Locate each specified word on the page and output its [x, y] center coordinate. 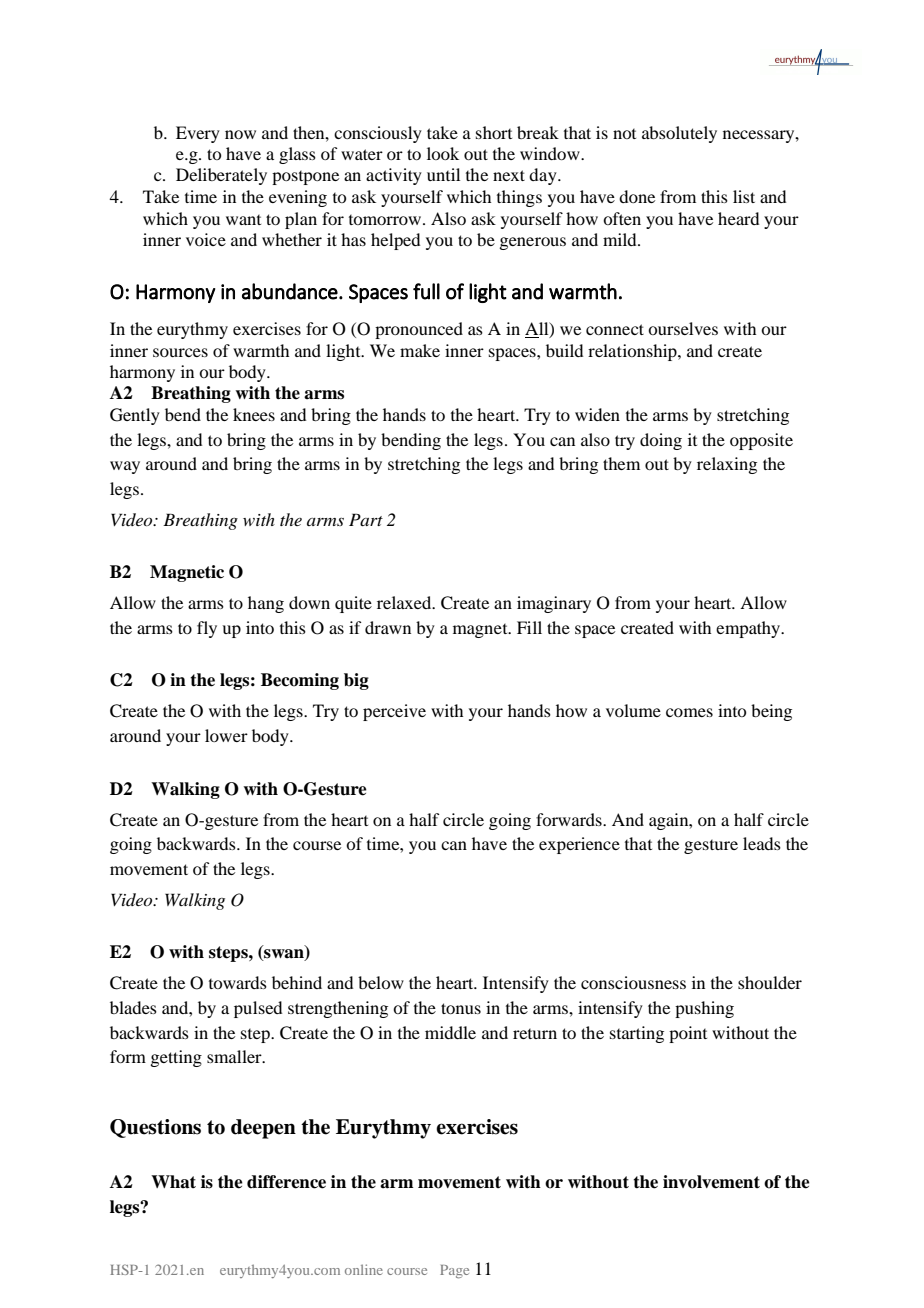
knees [254, 414]
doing [661, 441]
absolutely [679, 134]
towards [238, 982]
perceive [394, 712]
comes [689, 712]
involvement [711, 1182]
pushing [704, 1009]
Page [454, 1272]
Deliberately [221, 176]
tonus [461, 1008]
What [173, 1182]
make [420, 350]
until [443, 174]
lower [226, 735]
